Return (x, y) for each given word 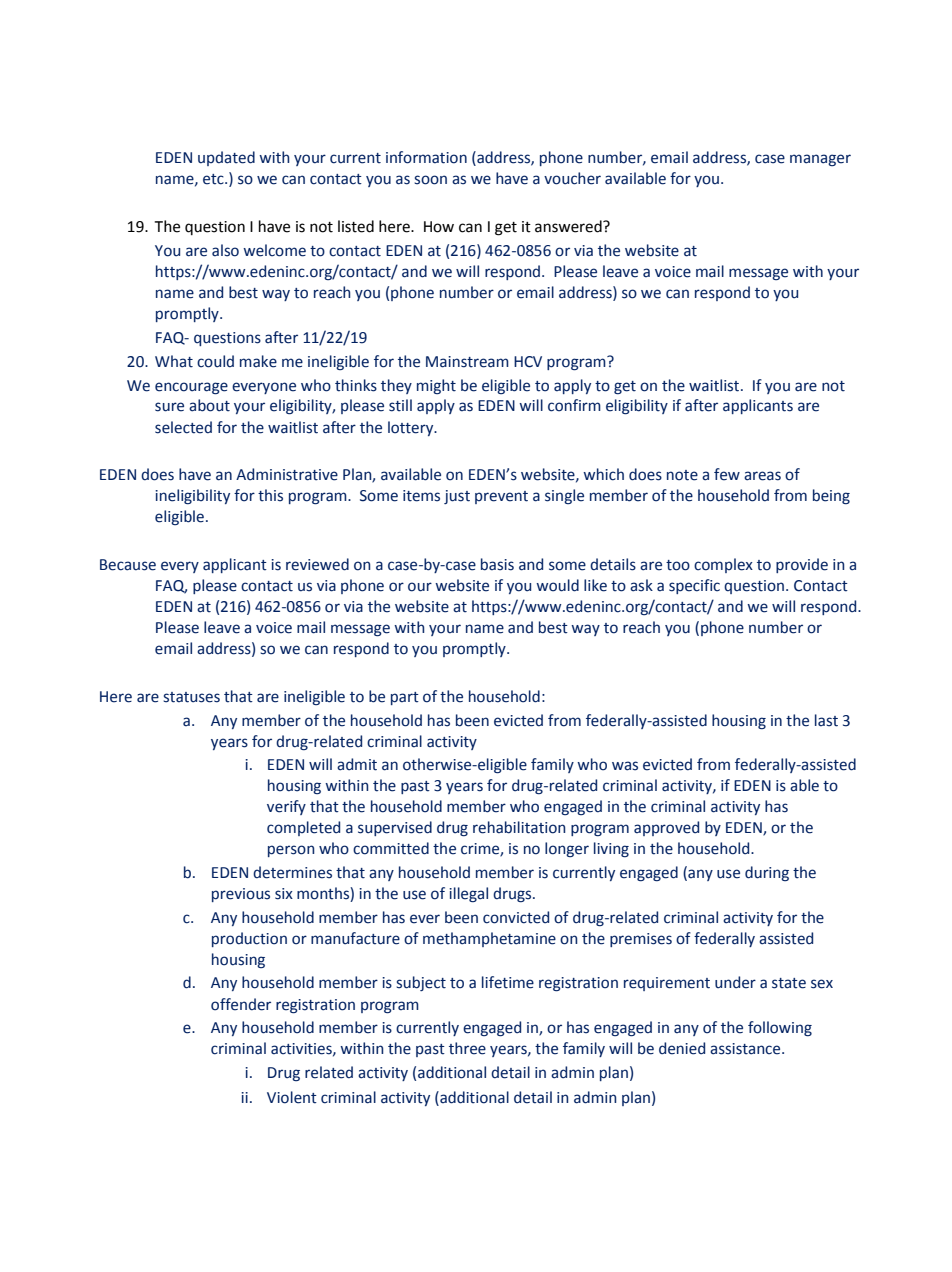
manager (820, 160)
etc (214, 179)
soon (430, 180)
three (467, 1048)
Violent (292, 1097)
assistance (746, 1049)
